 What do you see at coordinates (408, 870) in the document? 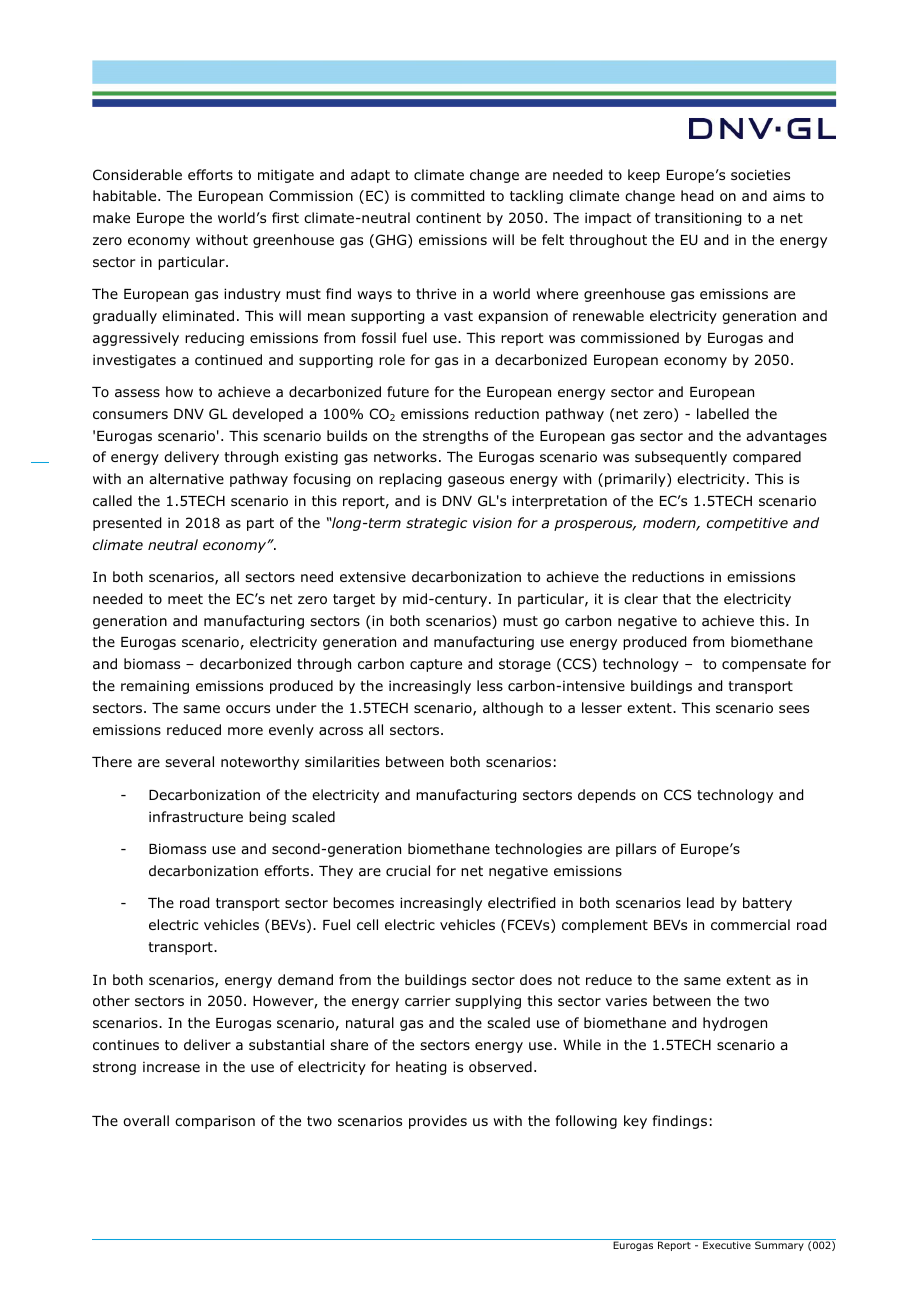
I see `crucial` at bounding box center [408, 870].
